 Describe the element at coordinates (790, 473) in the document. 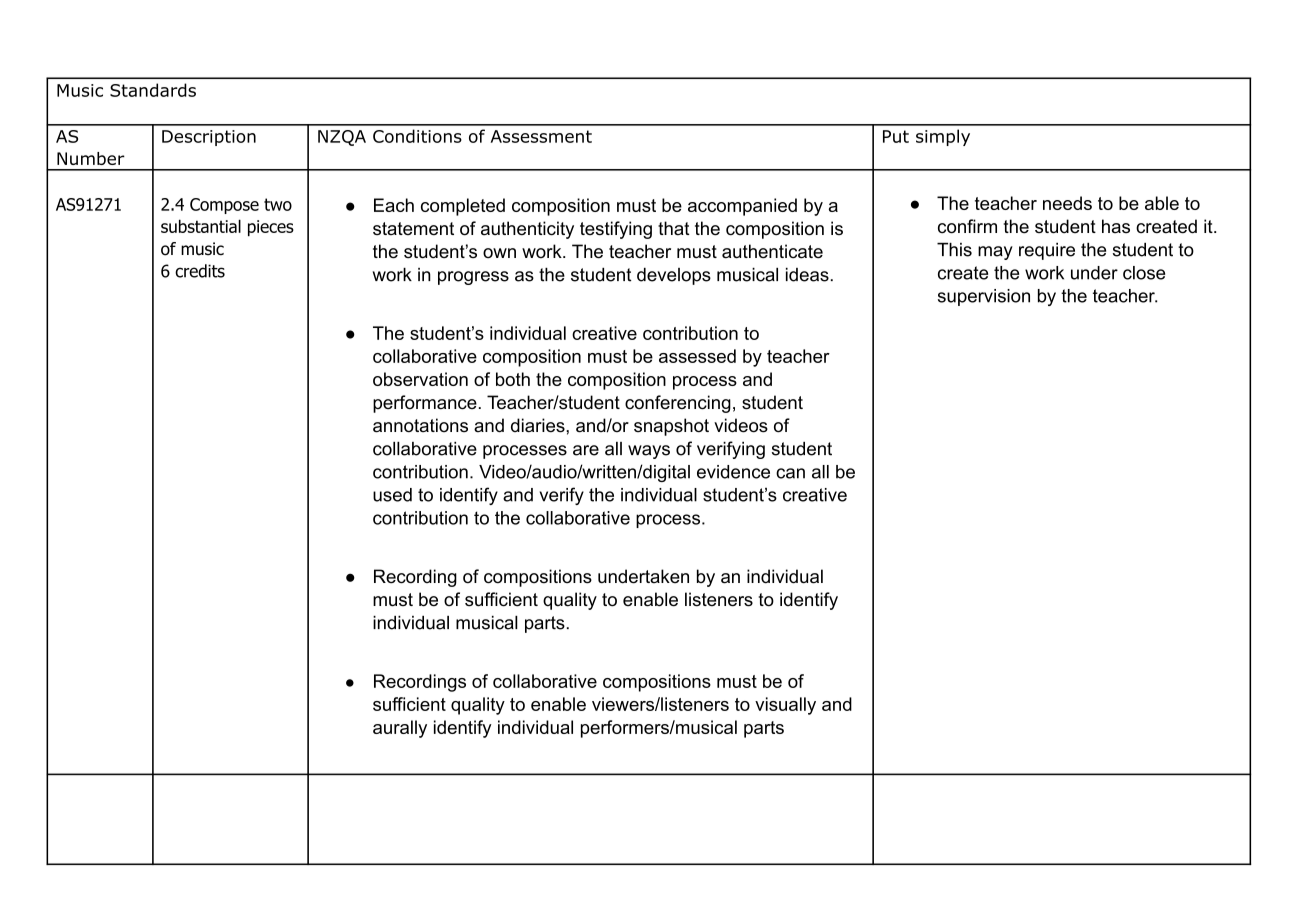

I see `can` at that location.
